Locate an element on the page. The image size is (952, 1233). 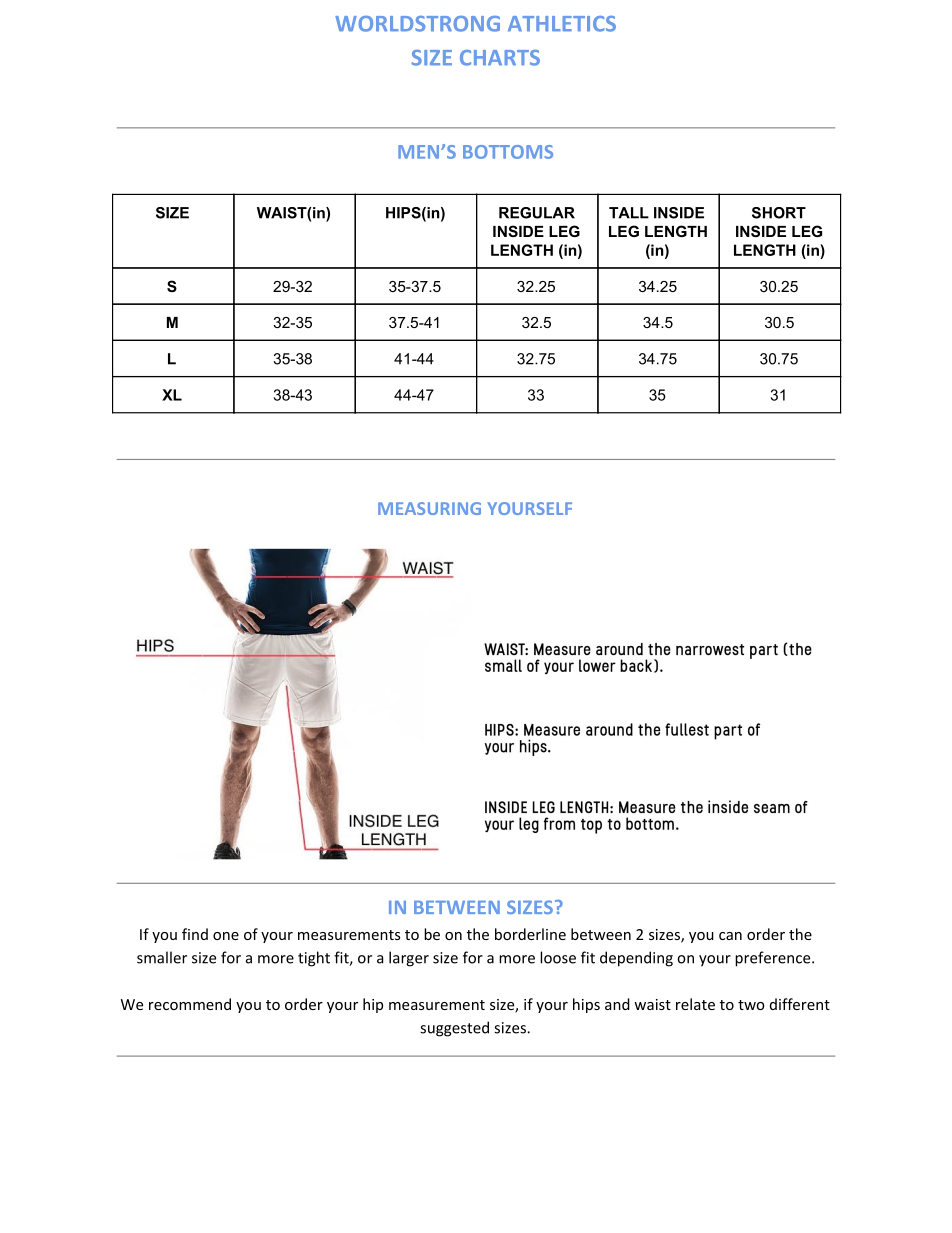
larger is located at coordinates (409, 959).
